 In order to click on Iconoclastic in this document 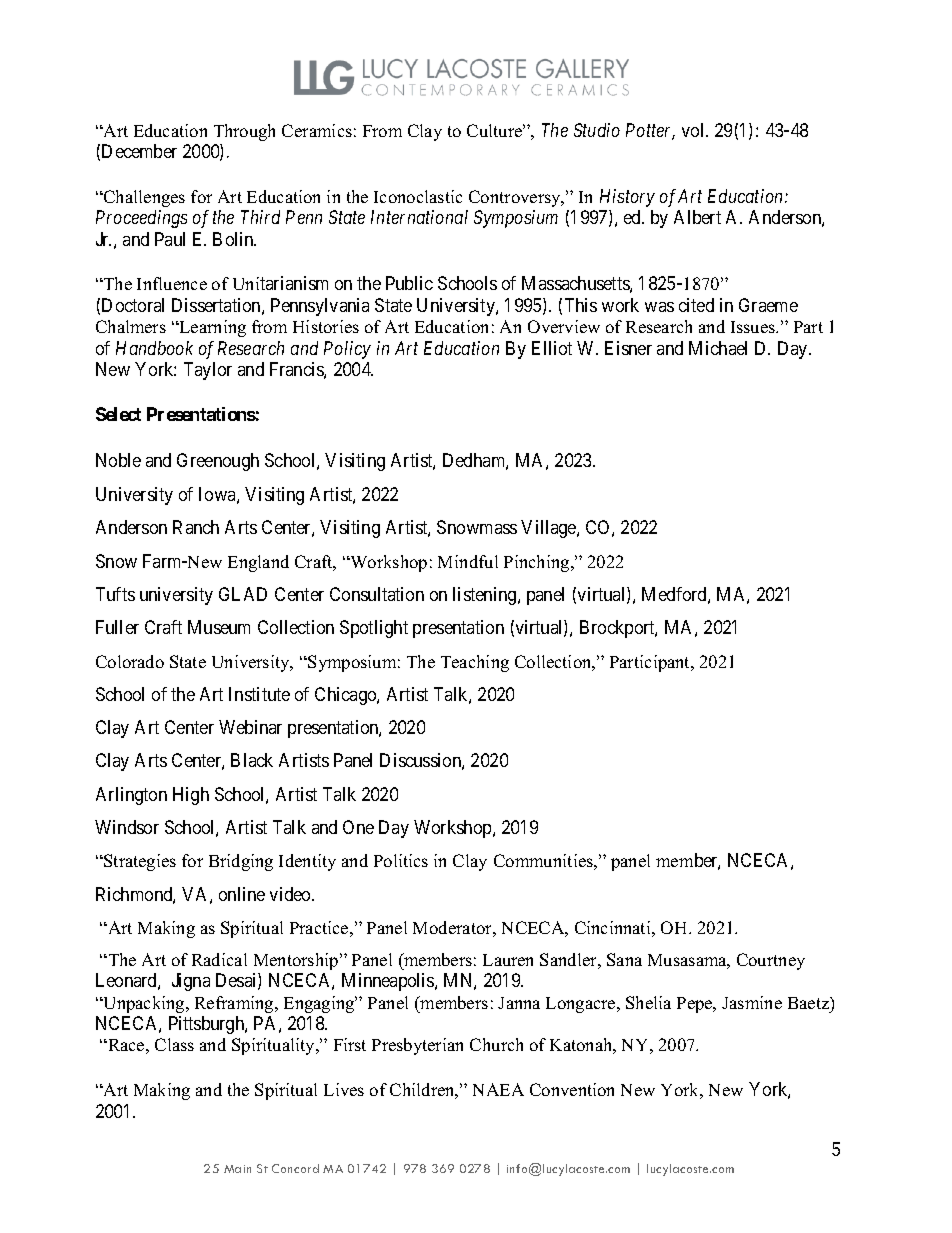, I will do `click(418, 196)`.
